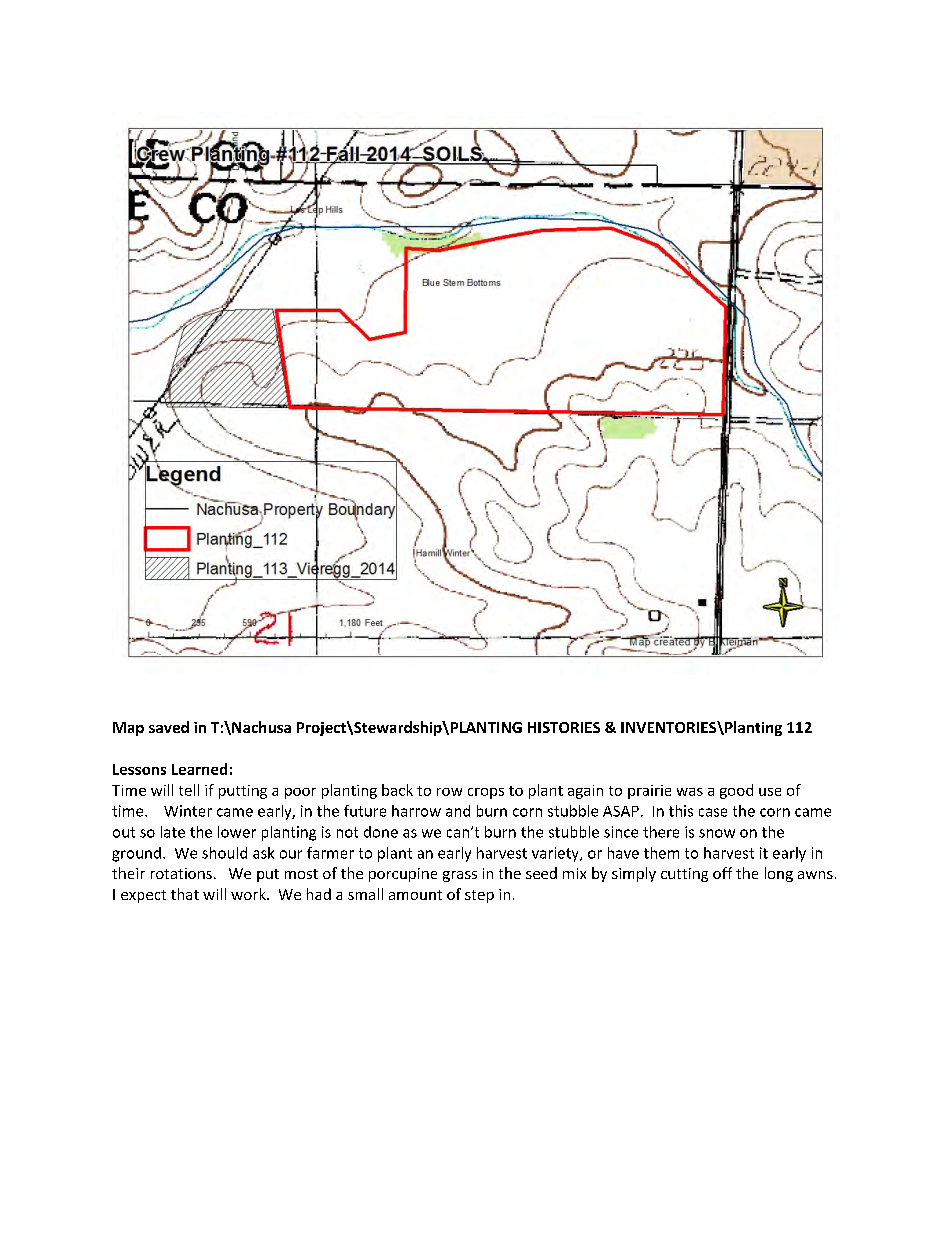  What do you see at coordinates (169, 727) in the screenshot?
I see `saved` at bounding box center [169, 727].
